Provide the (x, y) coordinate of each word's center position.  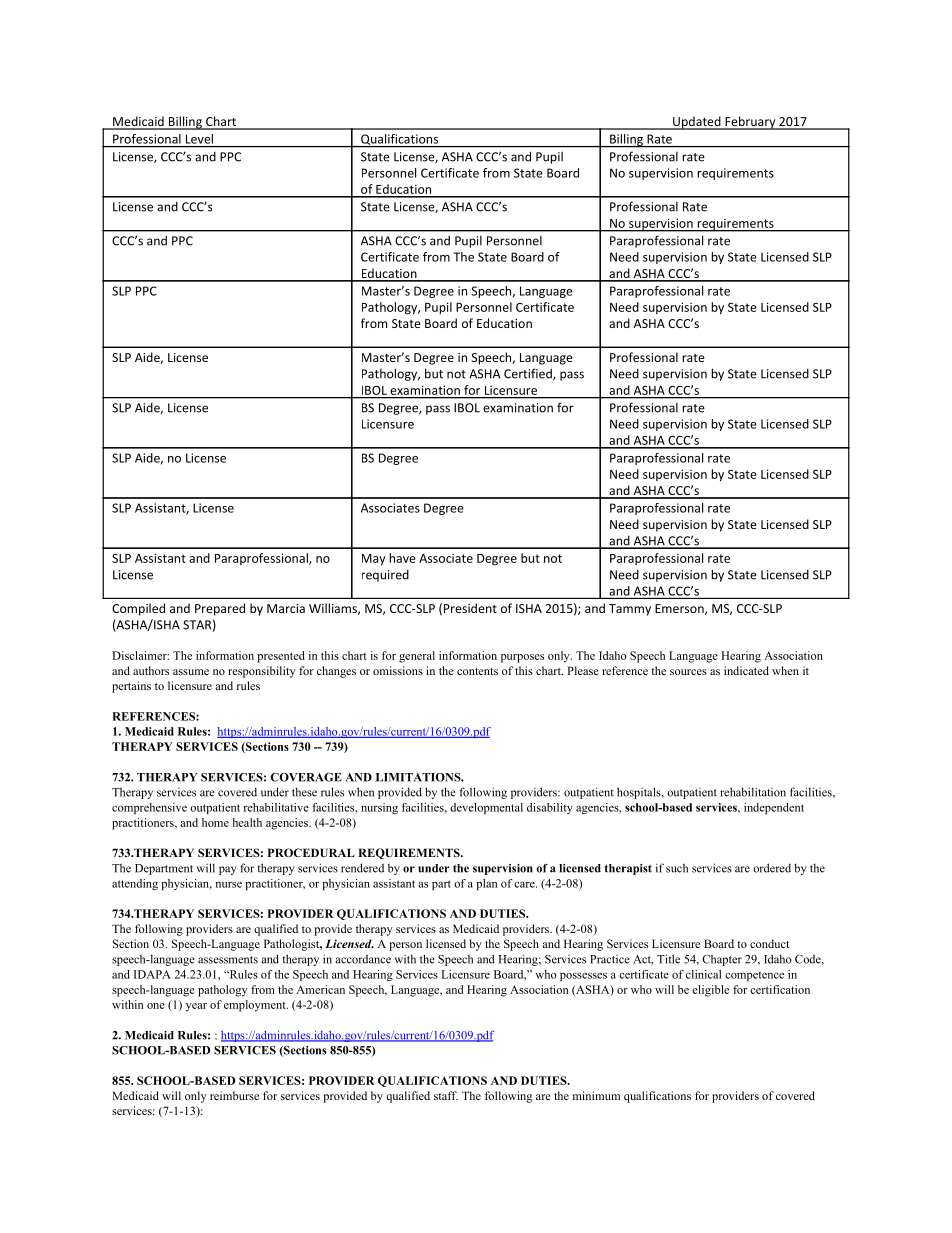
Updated (697, 123)
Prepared (220, 609)
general (417, 657)
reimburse (234, 1095)
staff (446, 1095)
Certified (529, 374)
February (750, 123)
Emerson (679, 608)
